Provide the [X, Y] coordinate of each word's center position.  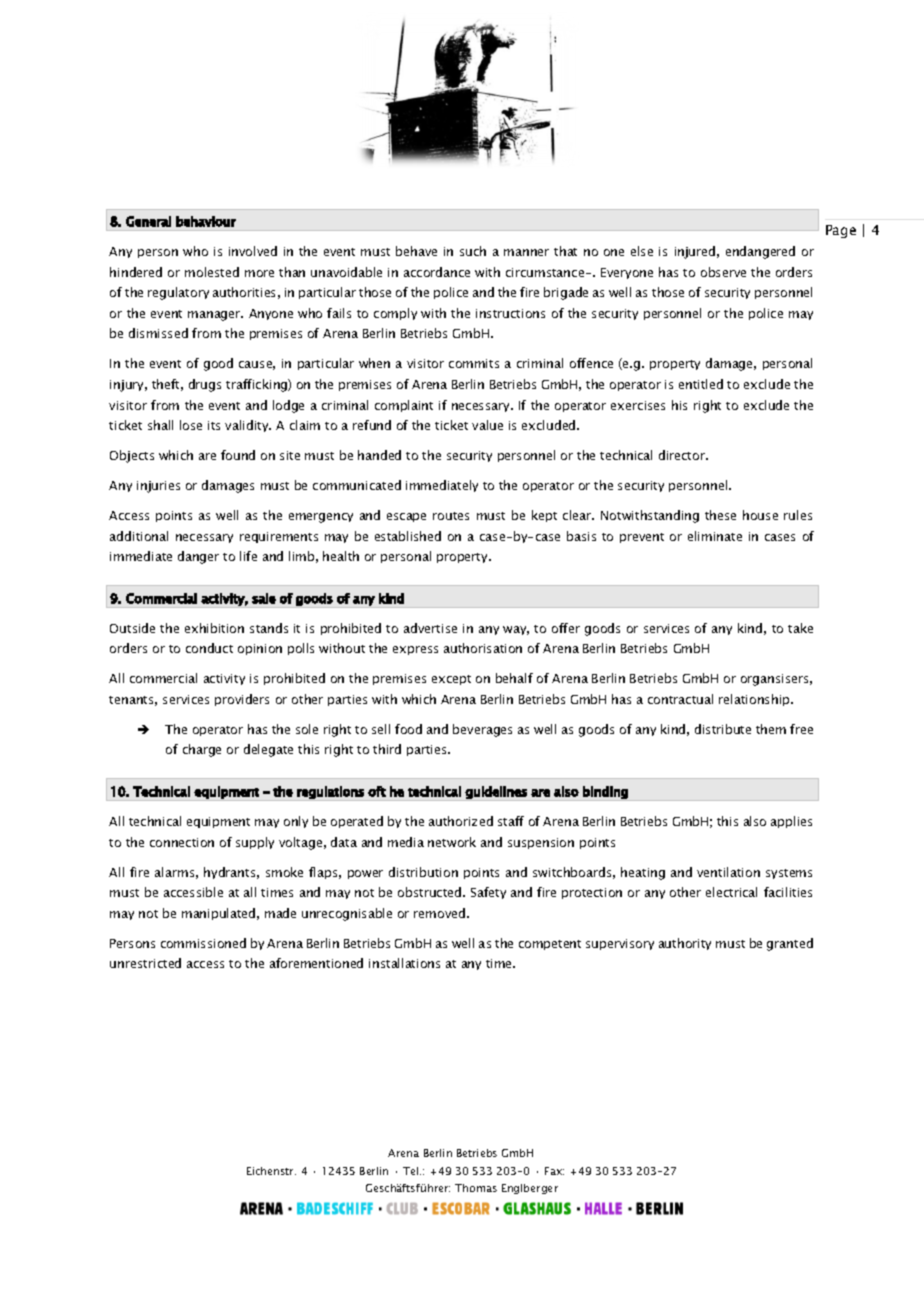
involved [253, 251]
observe [723, 272]
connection [182, 842]
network [452, 842]
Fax [554, 1171]
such [473, 251]
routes [451, 516]
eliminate [715, 536]
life [248, 556]
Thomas [476, 1188]
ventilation [728, 872]
